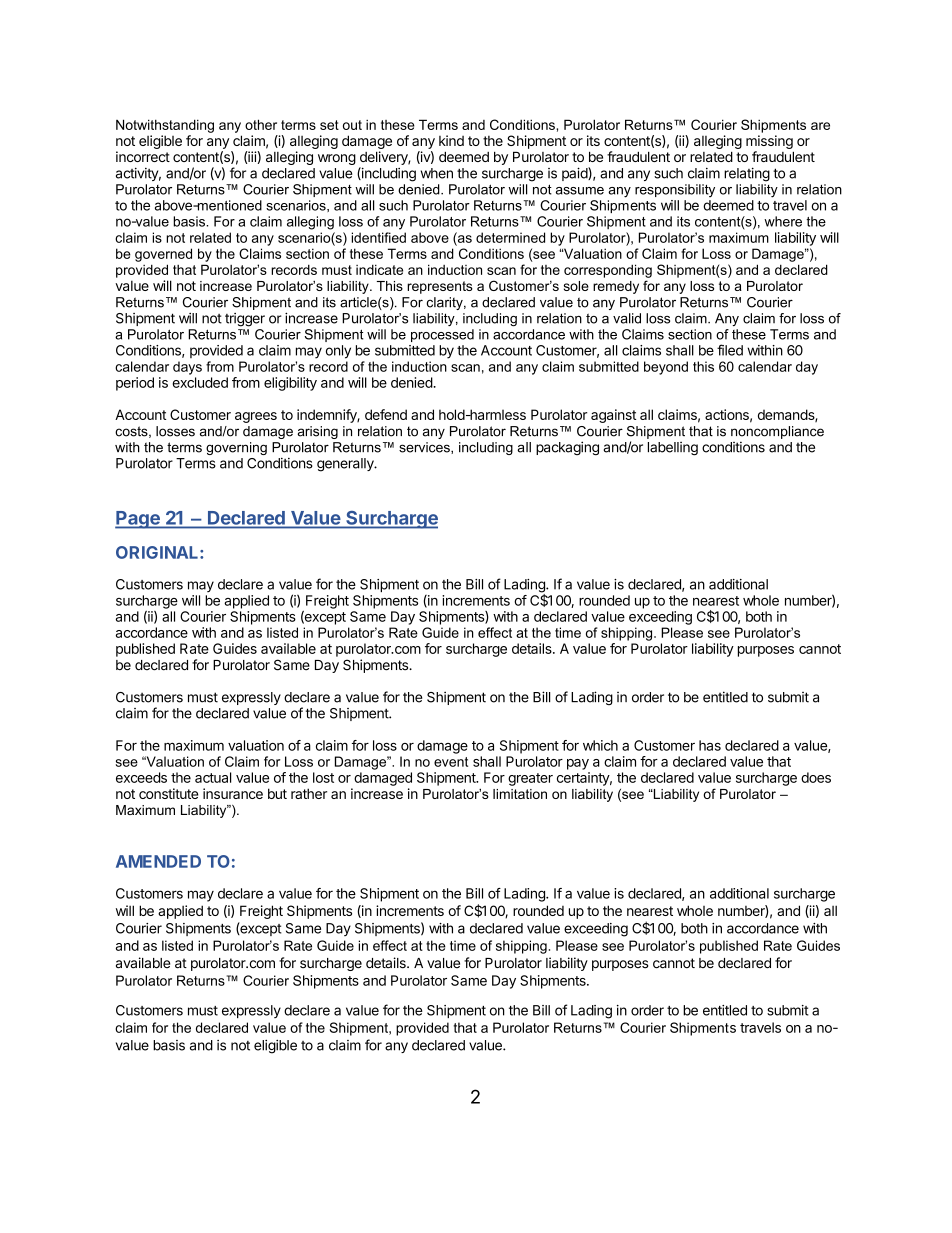 The width and height of the screenshot is (952, 1233). What do you see at coordinates (769, 142) in the screenshot?
I see `missing` at bounding box center [769, 142].
